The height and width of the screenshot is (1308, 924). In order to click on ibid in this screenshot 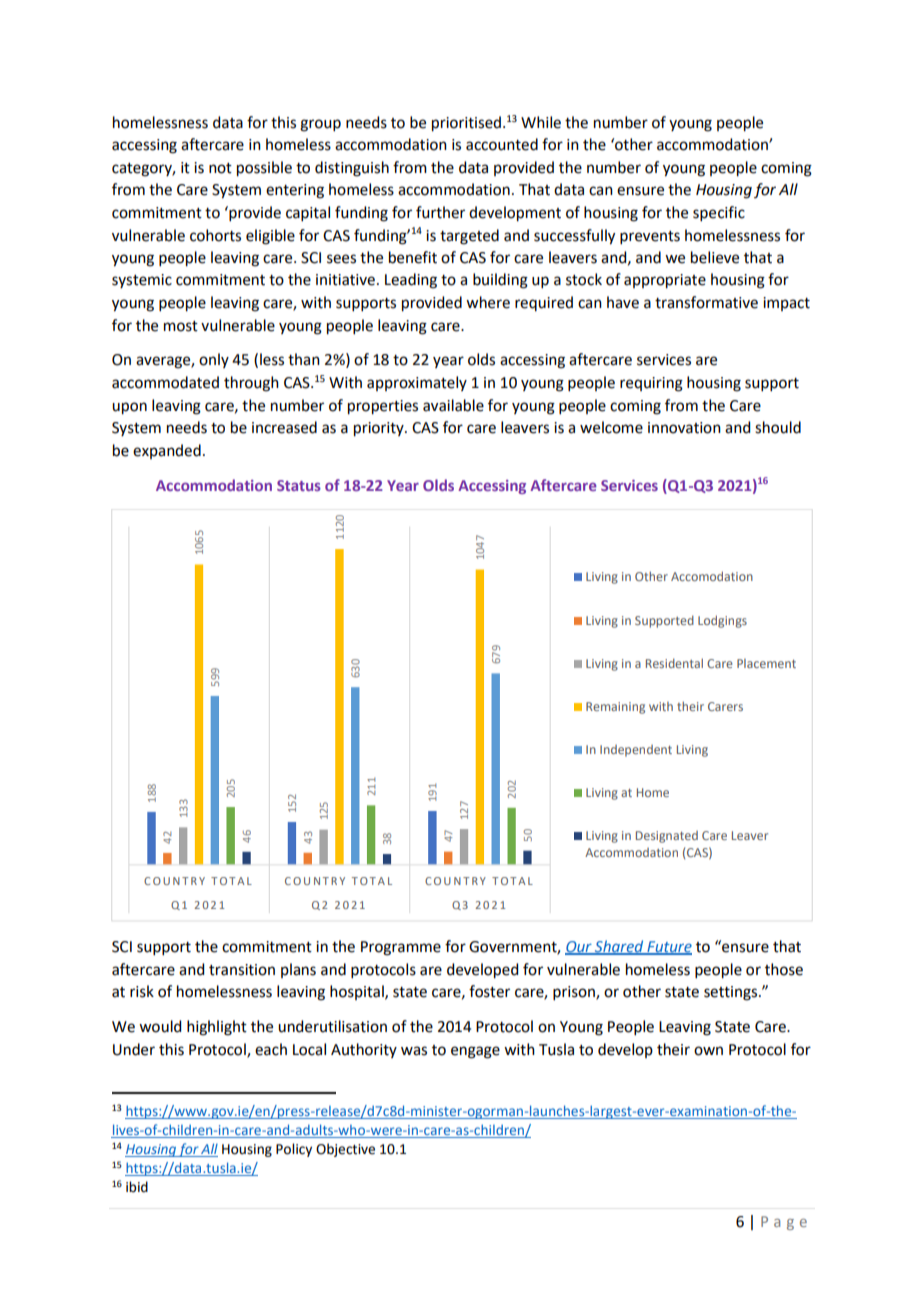, I will do `click(137, 1187)`.
